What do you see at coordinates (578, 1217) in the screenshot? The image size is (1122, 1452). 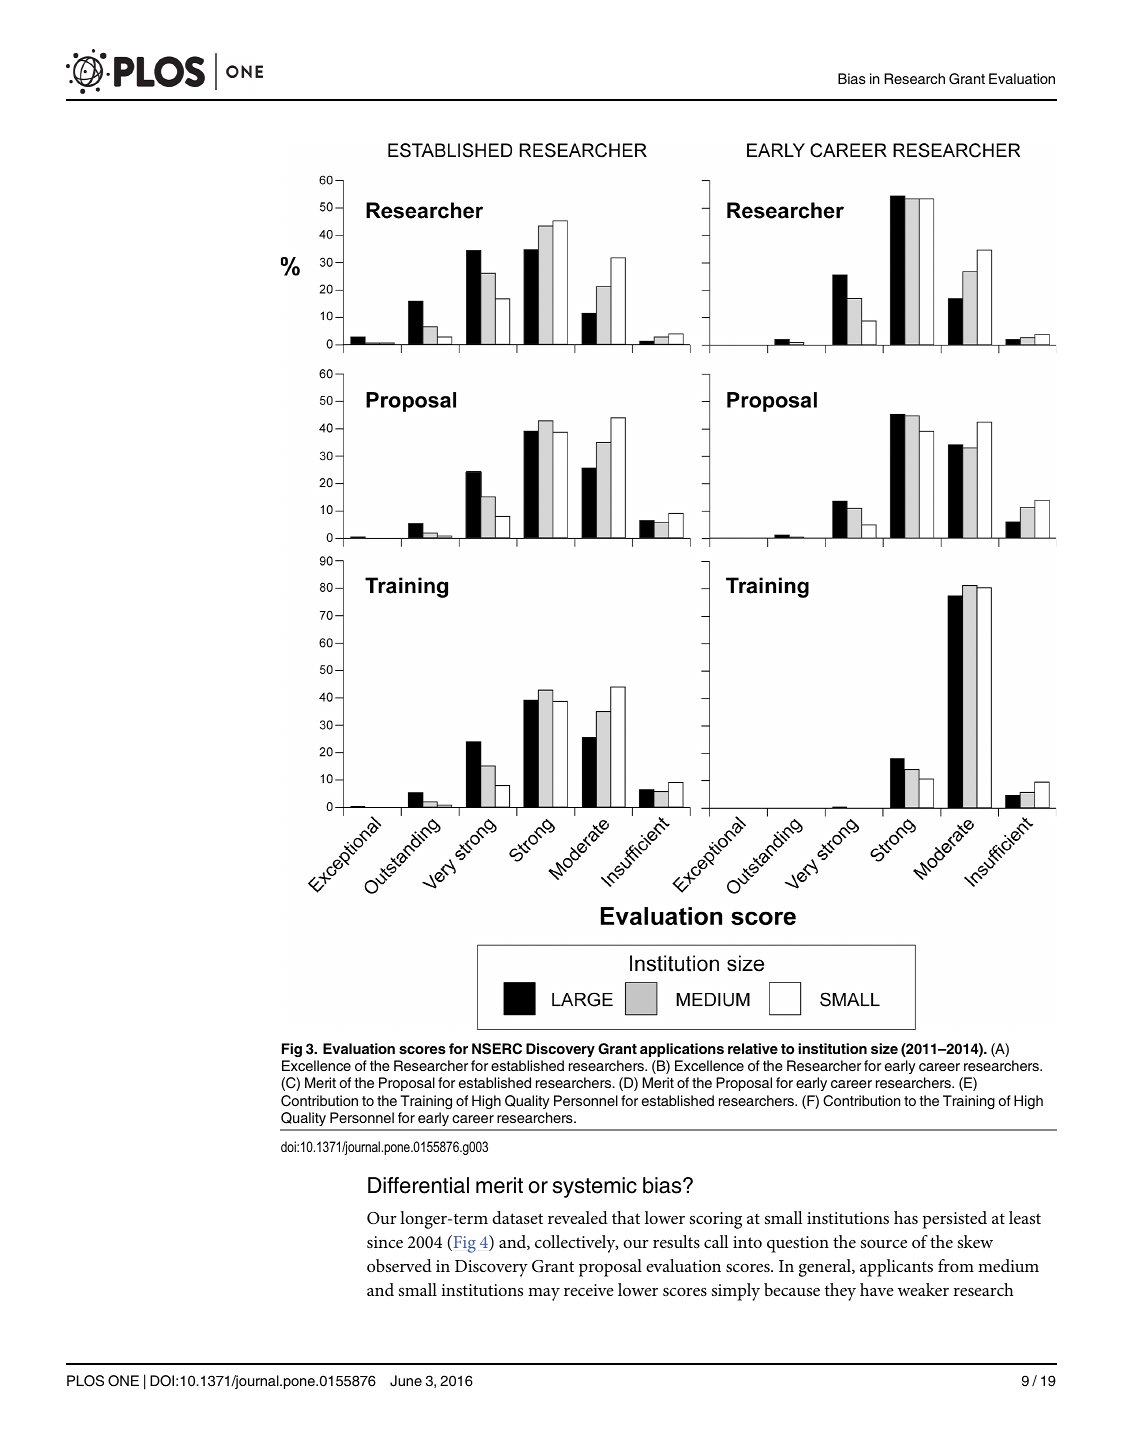 I see `revealed` at bounding box center [578, 1217].
